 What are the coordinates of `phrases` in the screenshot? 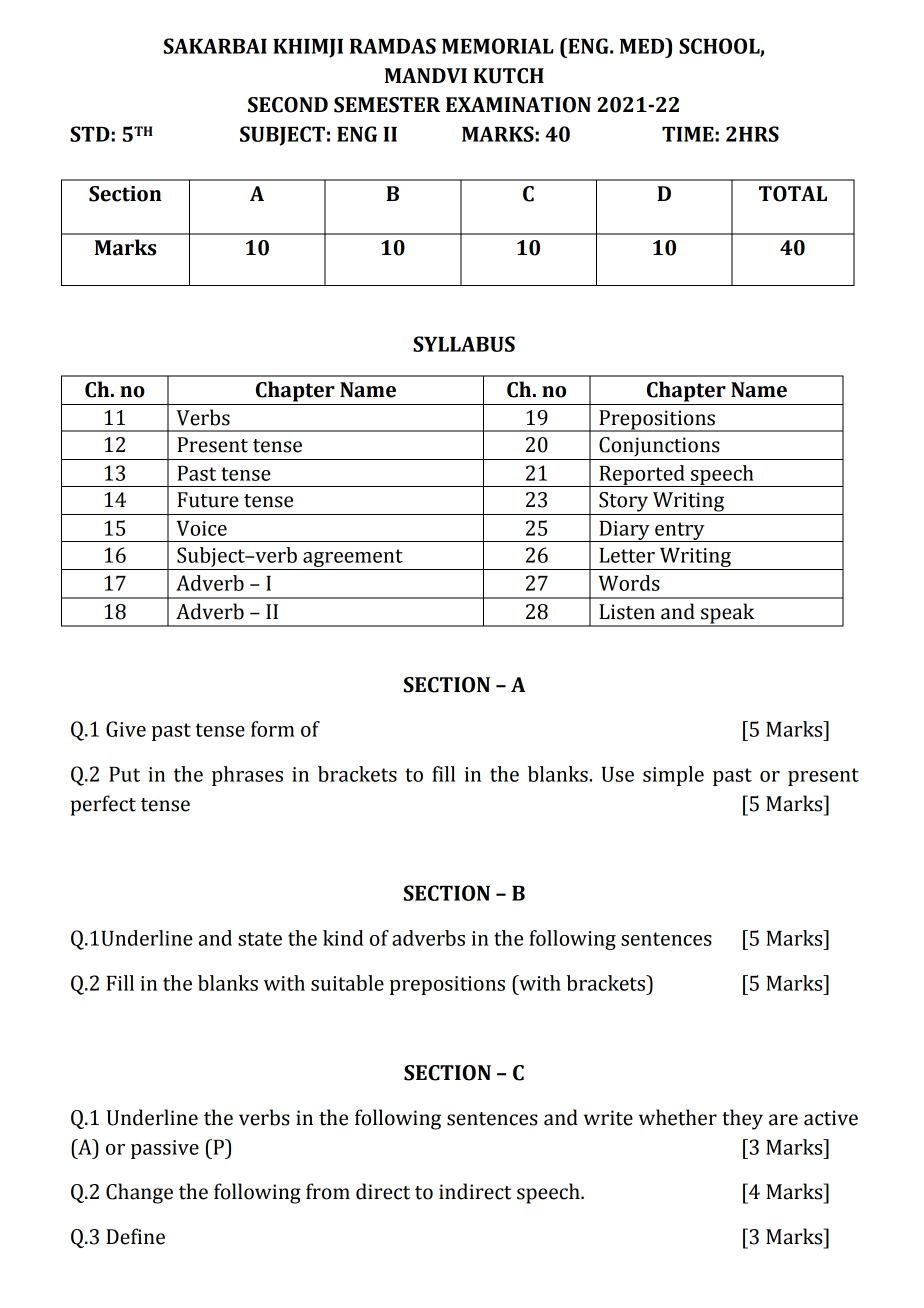 It's located at (247, 776).
